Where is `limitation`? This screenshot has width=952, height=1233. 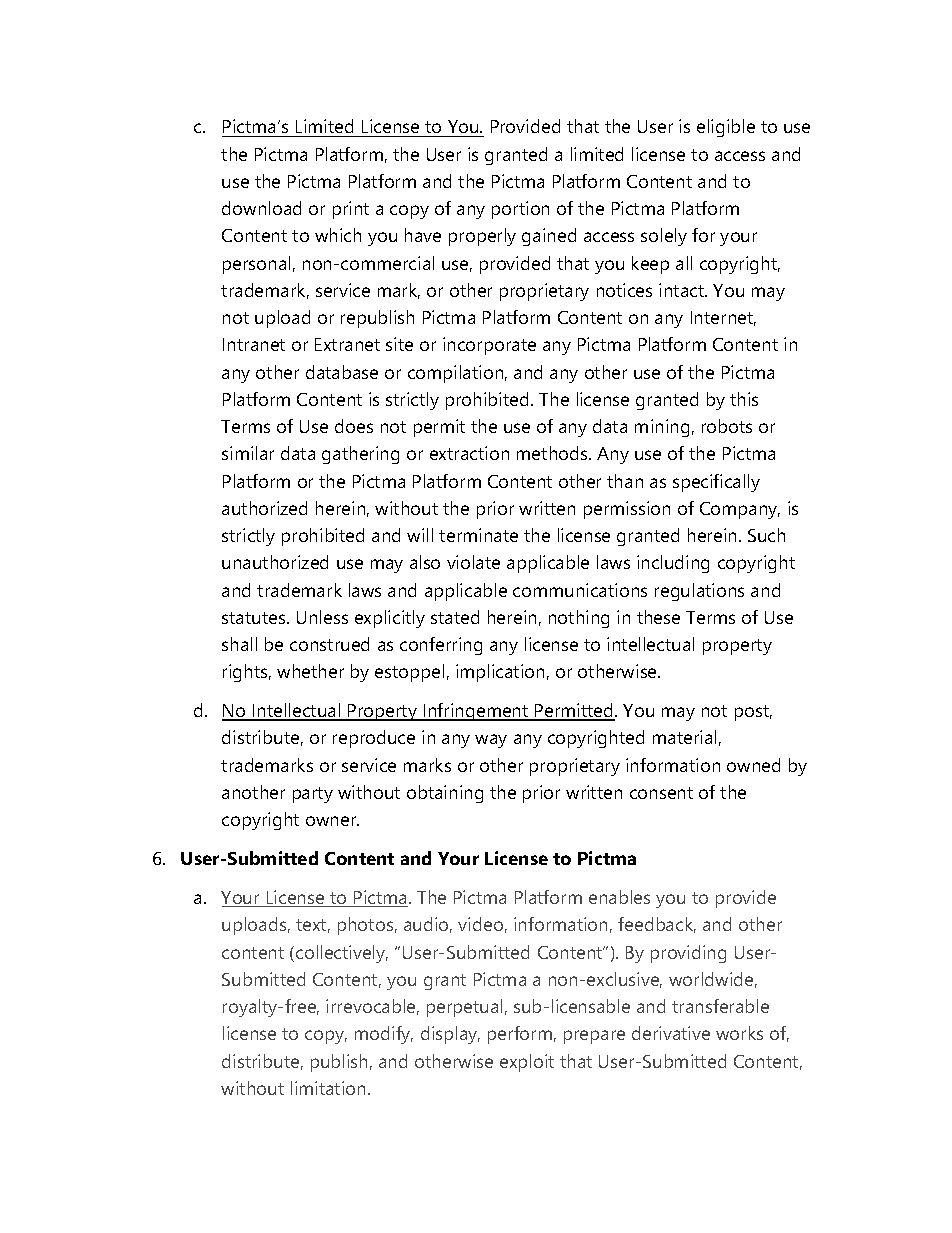 limitation is located at coordinates (328, 1088).
